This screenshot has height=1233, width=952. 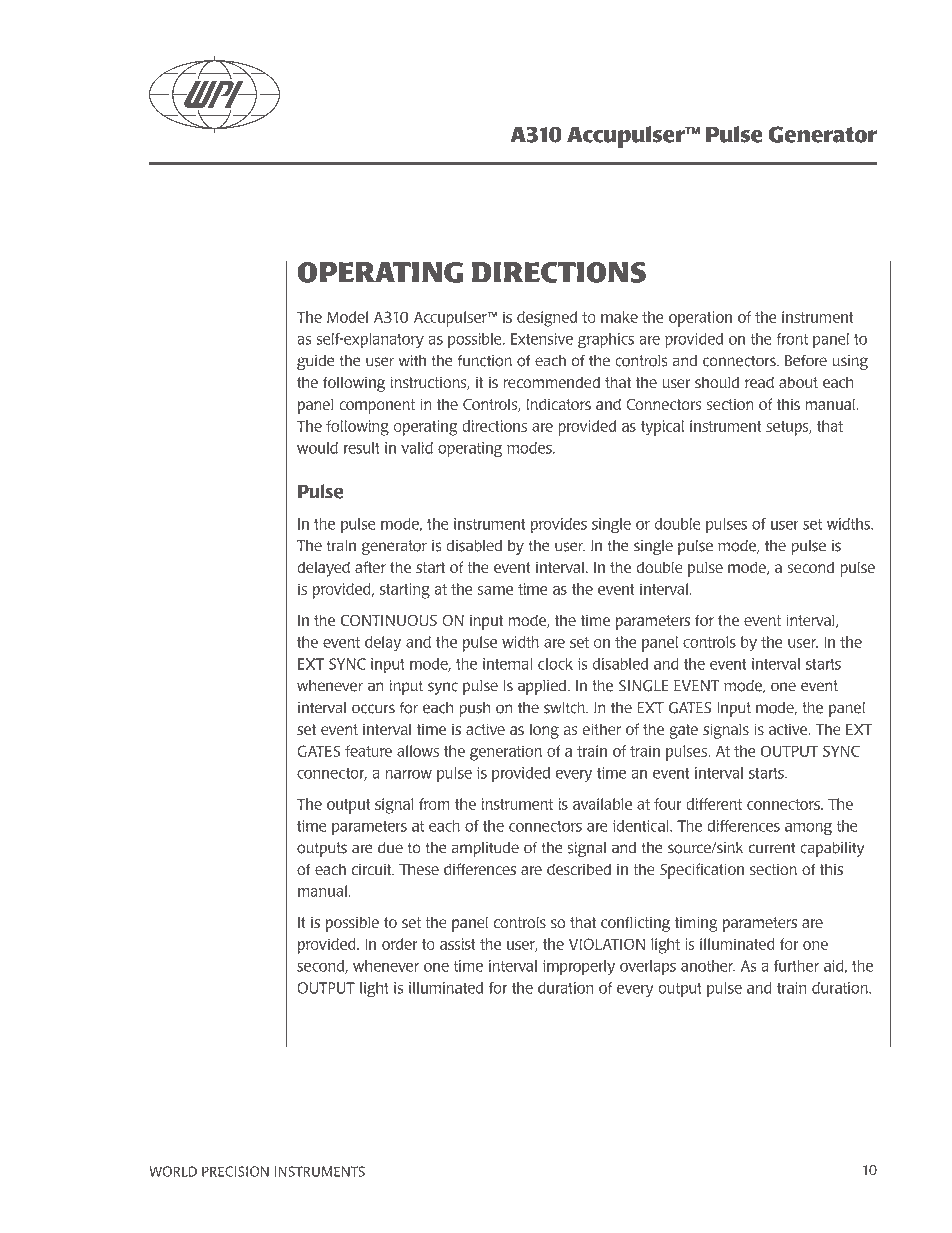 What do you see at coordinates (235, 1171) in the screenshot?
I see `Precision` at bounding box center [235, 1171].
